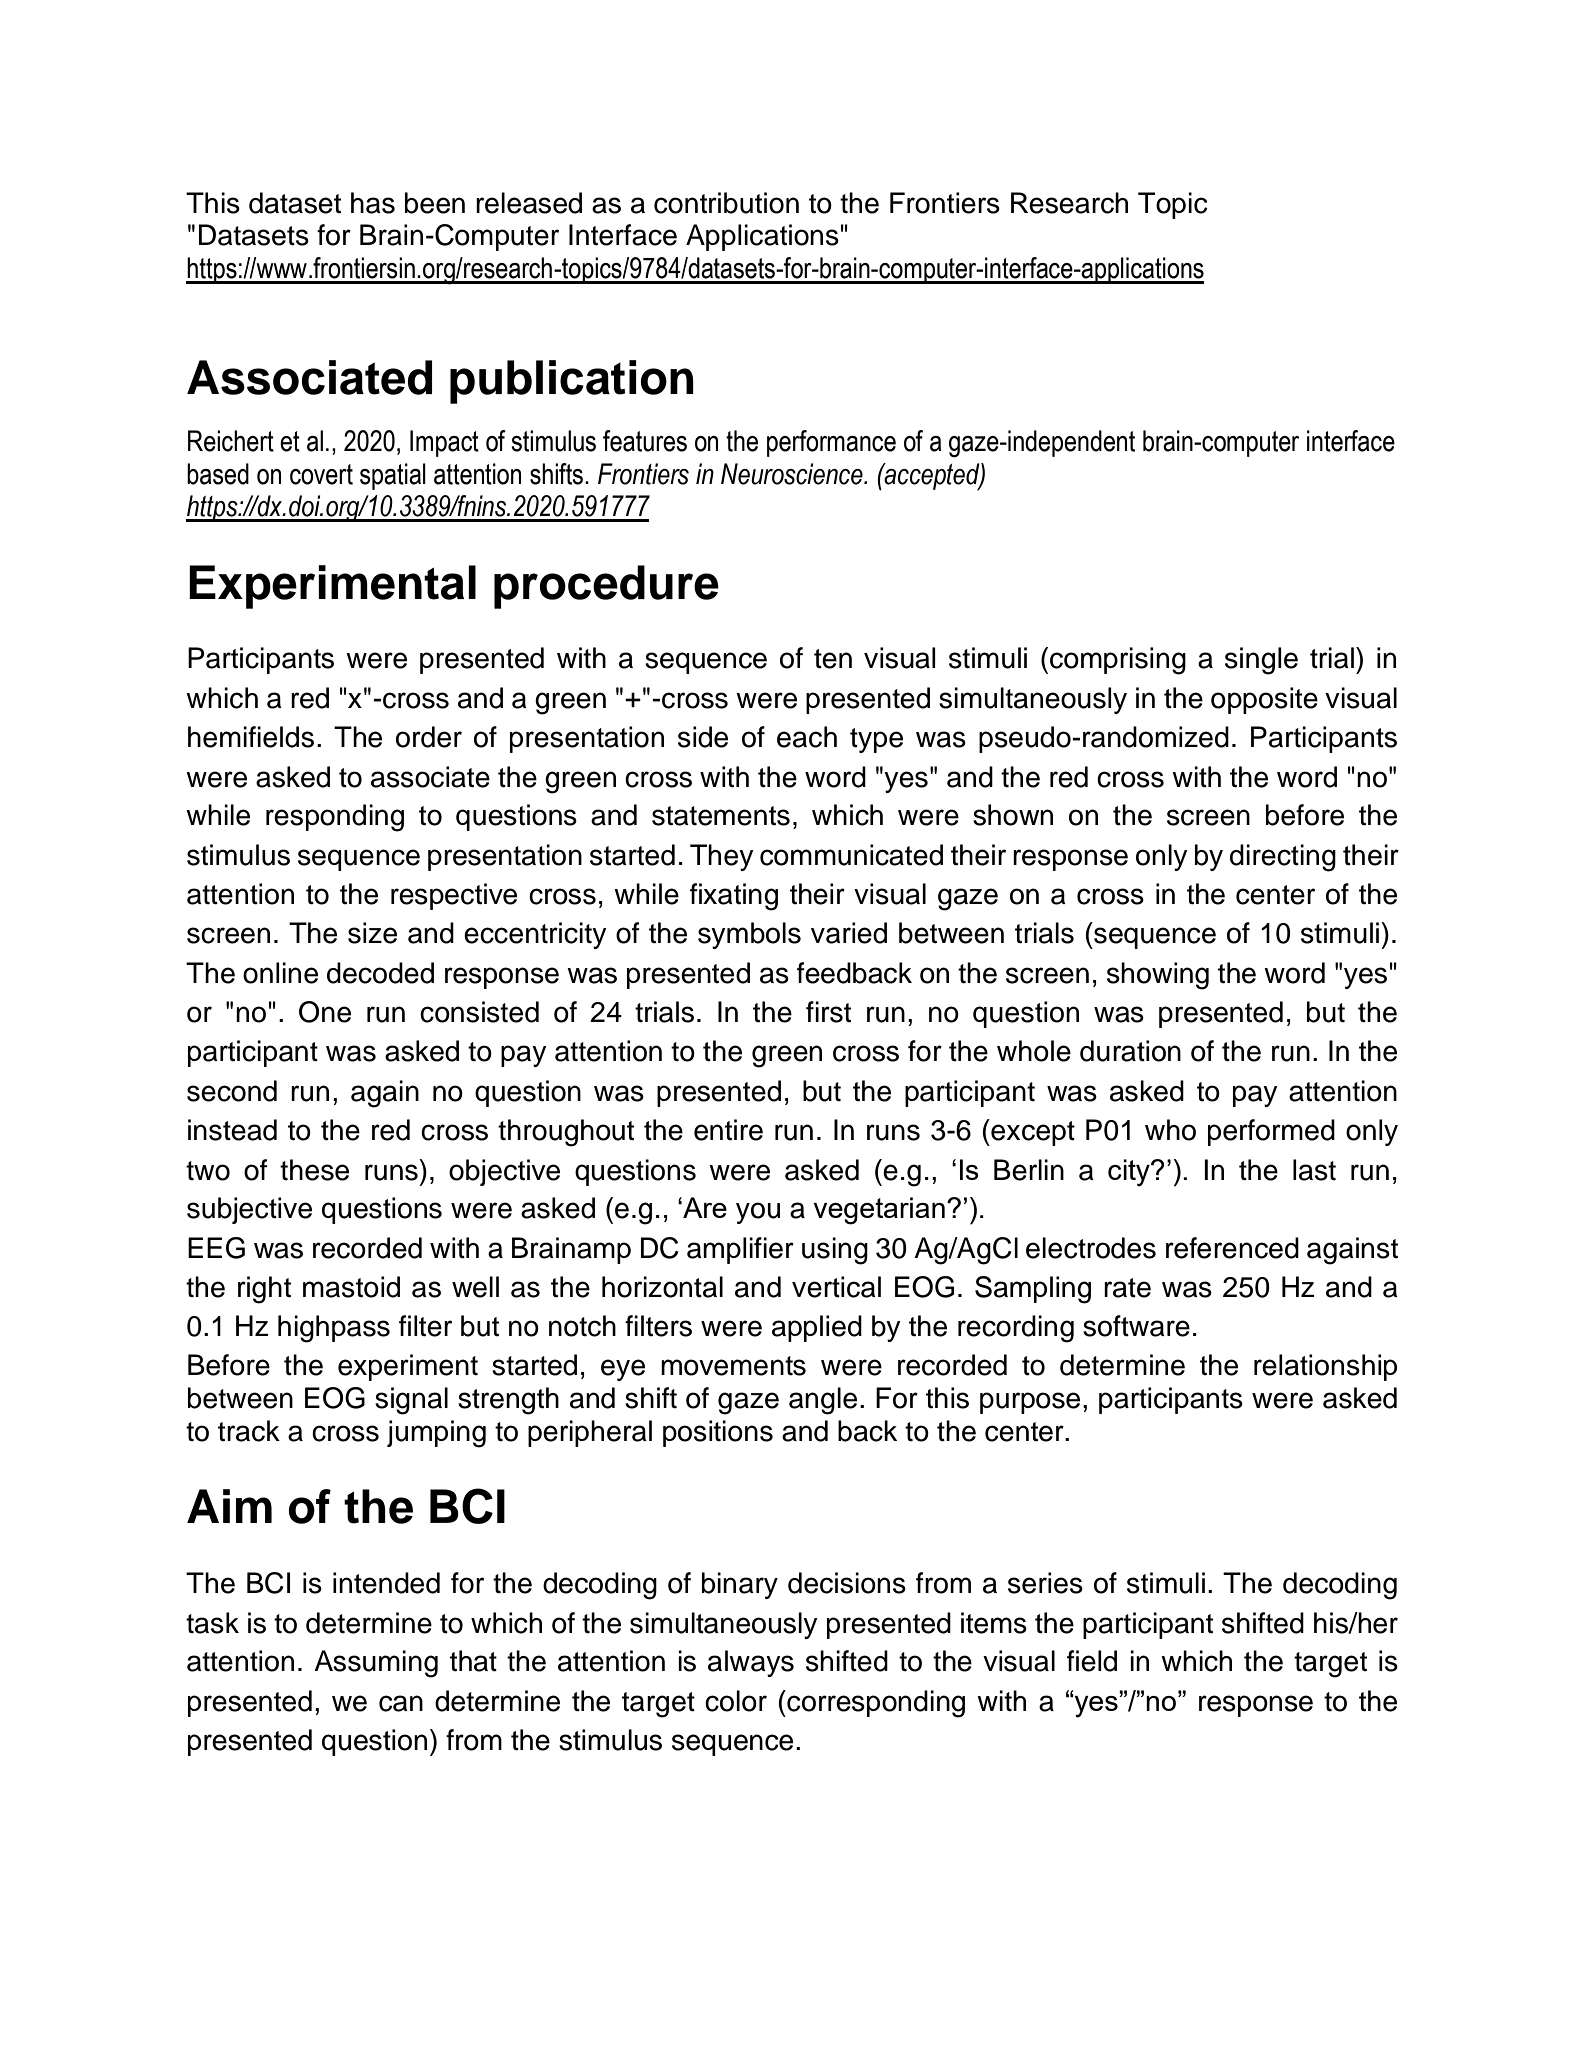  I want to click on performance, so click(831, 443).
